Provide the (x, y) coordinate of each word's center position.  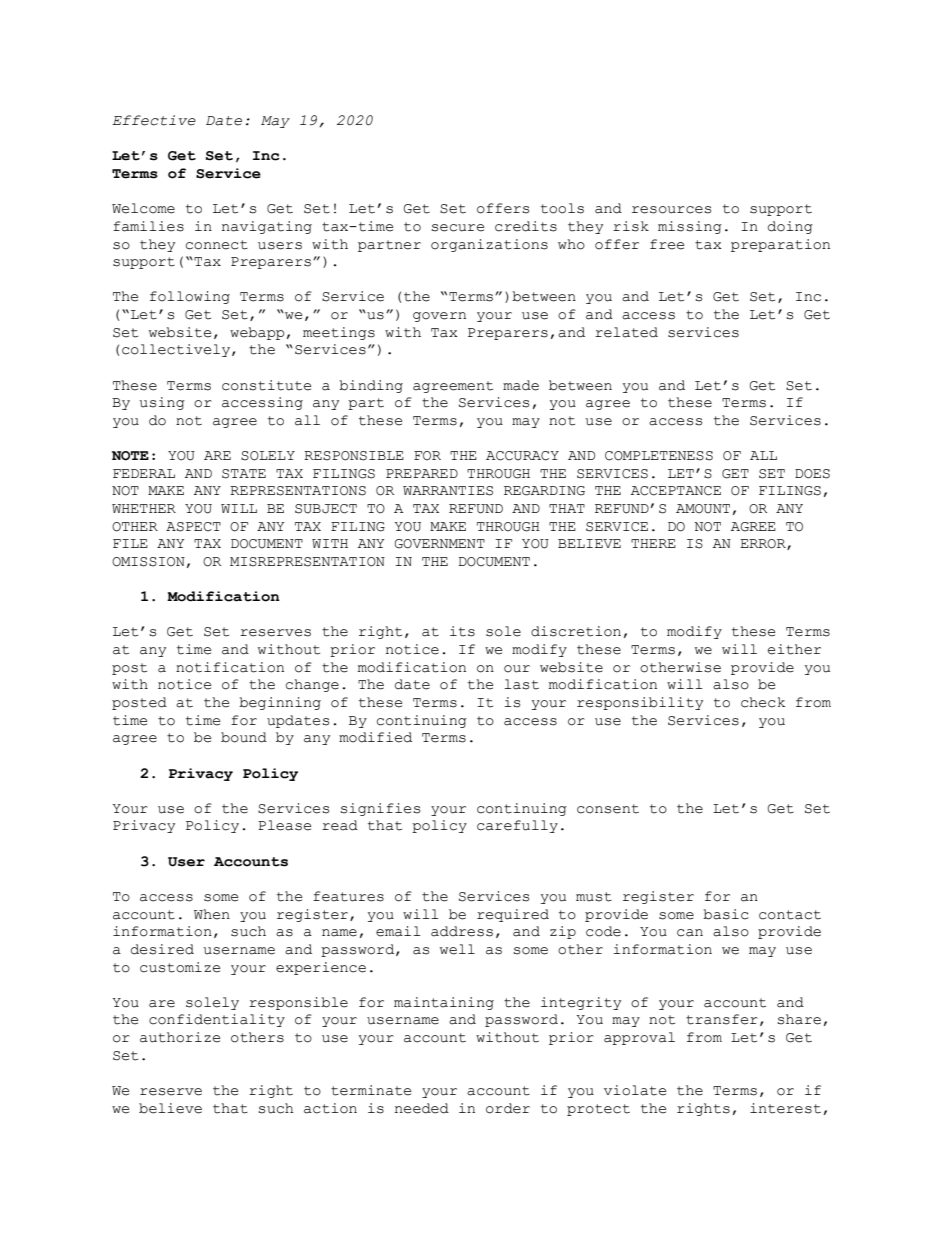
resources (671, 210)
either (794, 649)
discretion (576, 631)
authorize (180, 1037)
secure (457, 228)
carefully (517, 826)
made (521, 385)
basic (726, 914)
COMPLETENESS (659, 456)
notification (230, 667)
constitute (266, 385)
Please (284, 825)
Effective (154, 120)
